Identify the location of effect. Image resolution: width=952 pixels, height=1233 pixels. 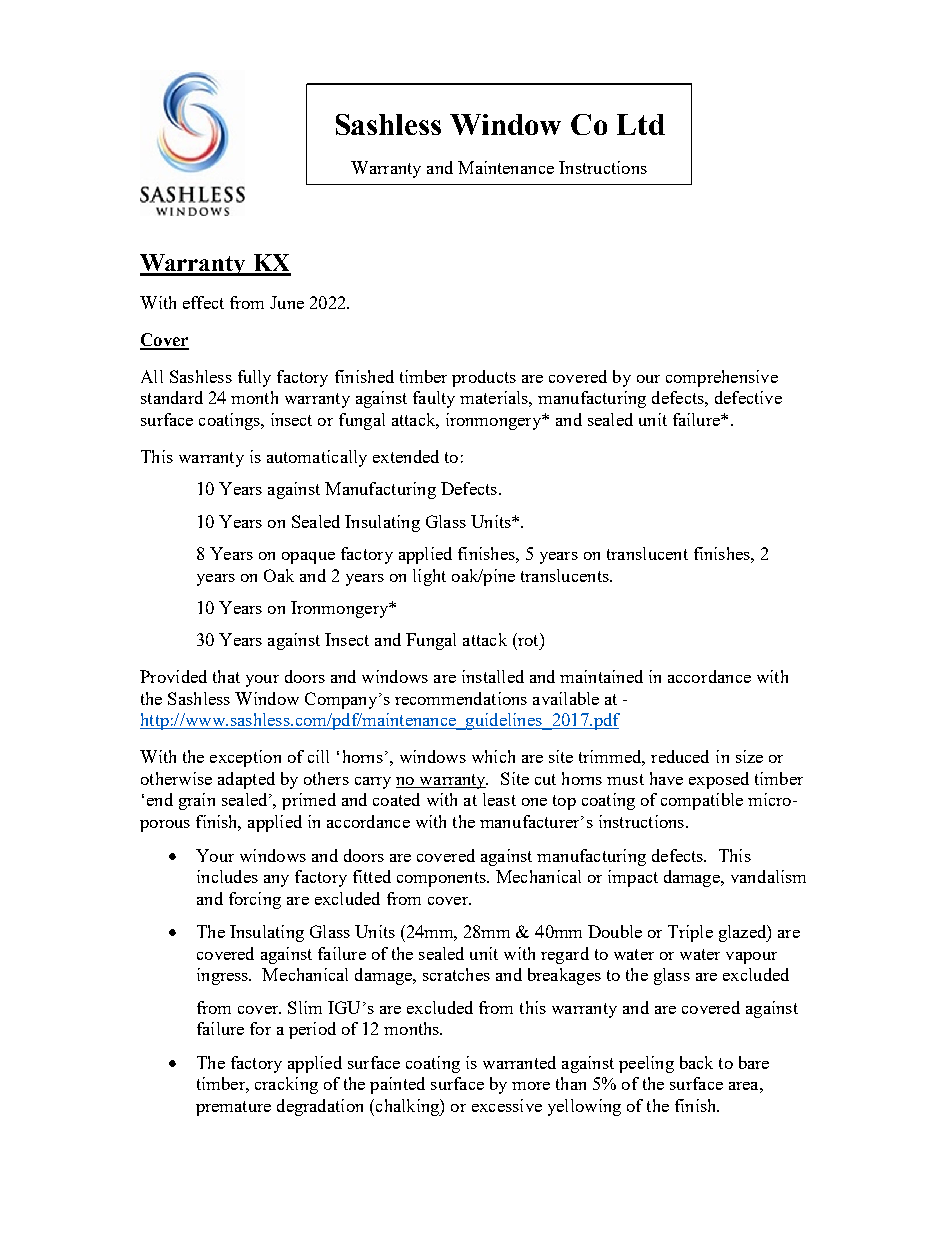
(203, 302).
